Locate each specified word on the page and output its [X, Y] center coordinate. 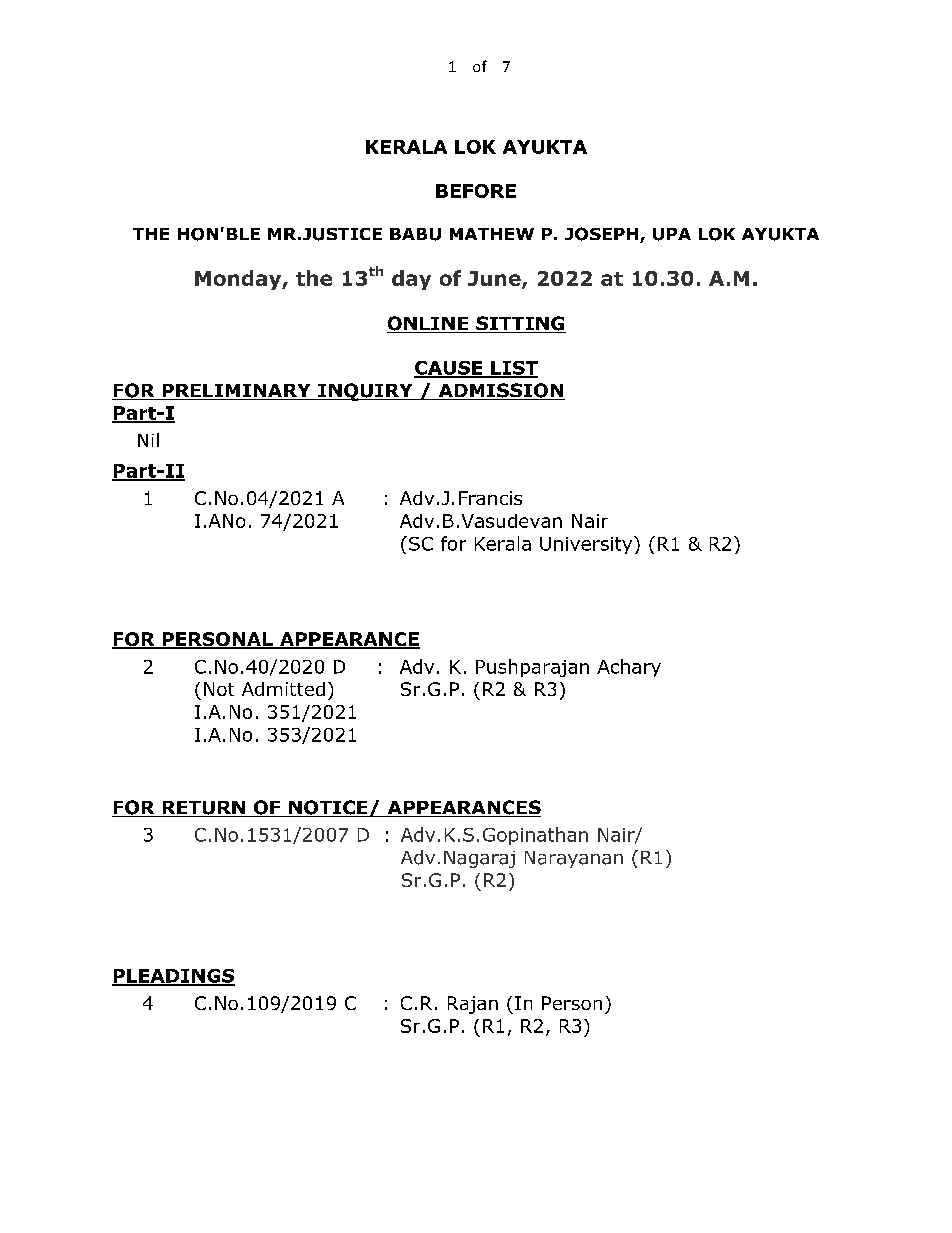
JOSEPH [603, 235]
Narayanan [574, 859]
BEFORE [476, 191]
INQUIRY [365, 392]
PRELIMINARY [236, 392]
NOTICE [328, 808]
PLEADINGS [173, 977]
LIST [513, 369]
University [587, 545]
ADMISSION [500, 391]
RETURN [203, 809]
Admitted [283, 689]
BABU [415, 234]
